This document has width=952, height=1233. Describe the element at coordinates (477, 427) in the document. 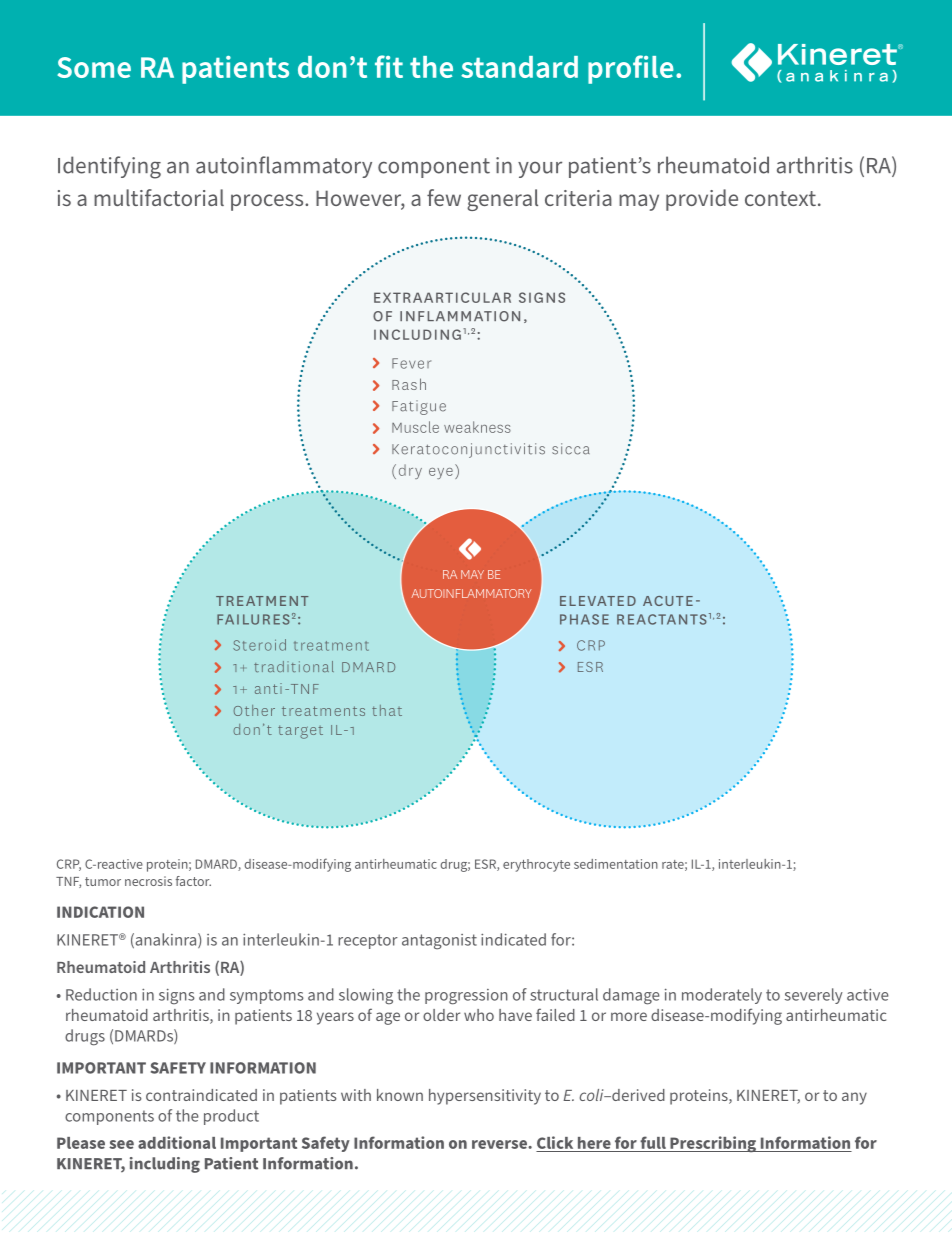

I see `weakness` at that location.
